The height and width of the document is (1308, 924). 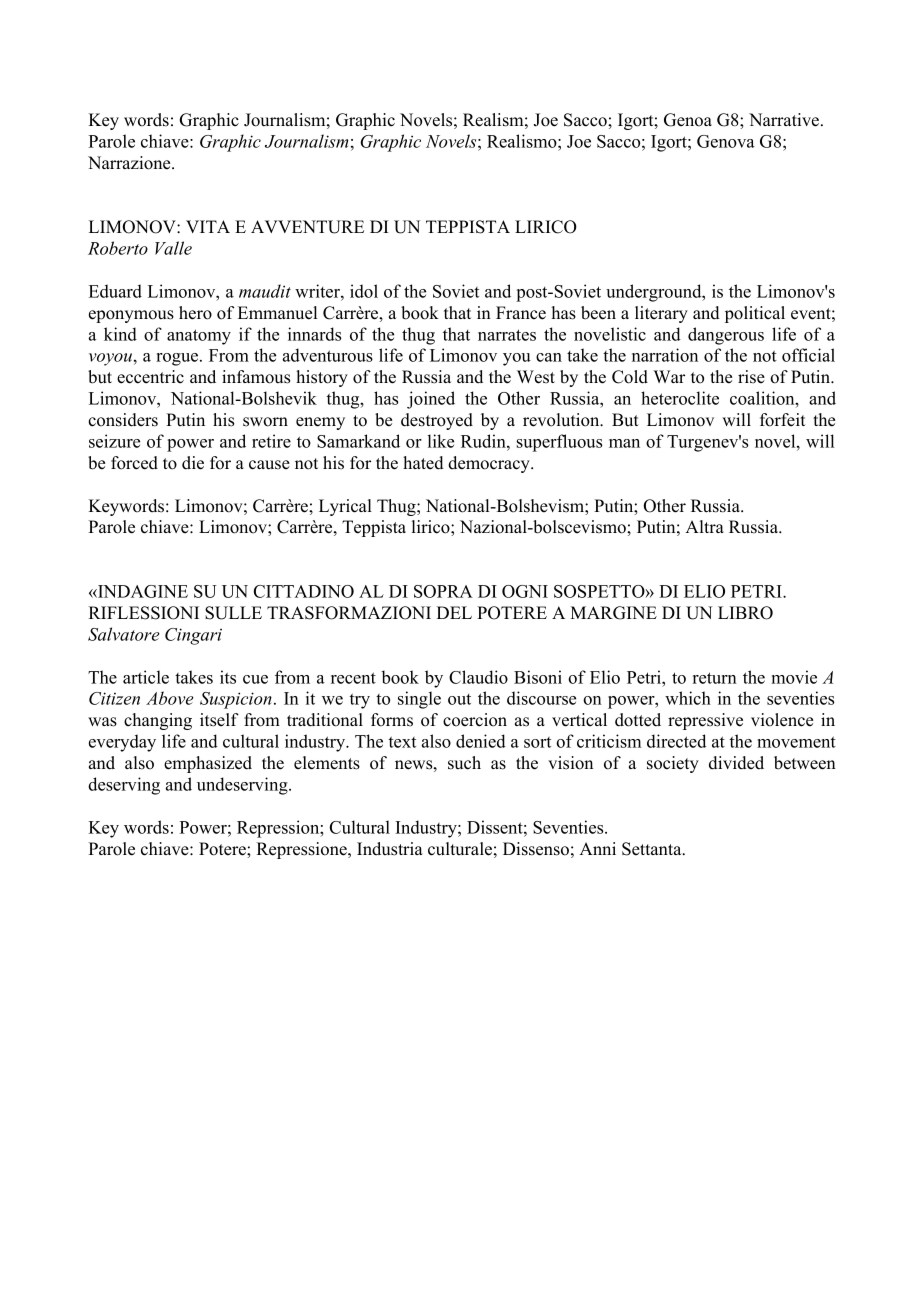 What do you see at coordinates (521, 313) in the document?
I see `France` at bounding box center [521, 313].
